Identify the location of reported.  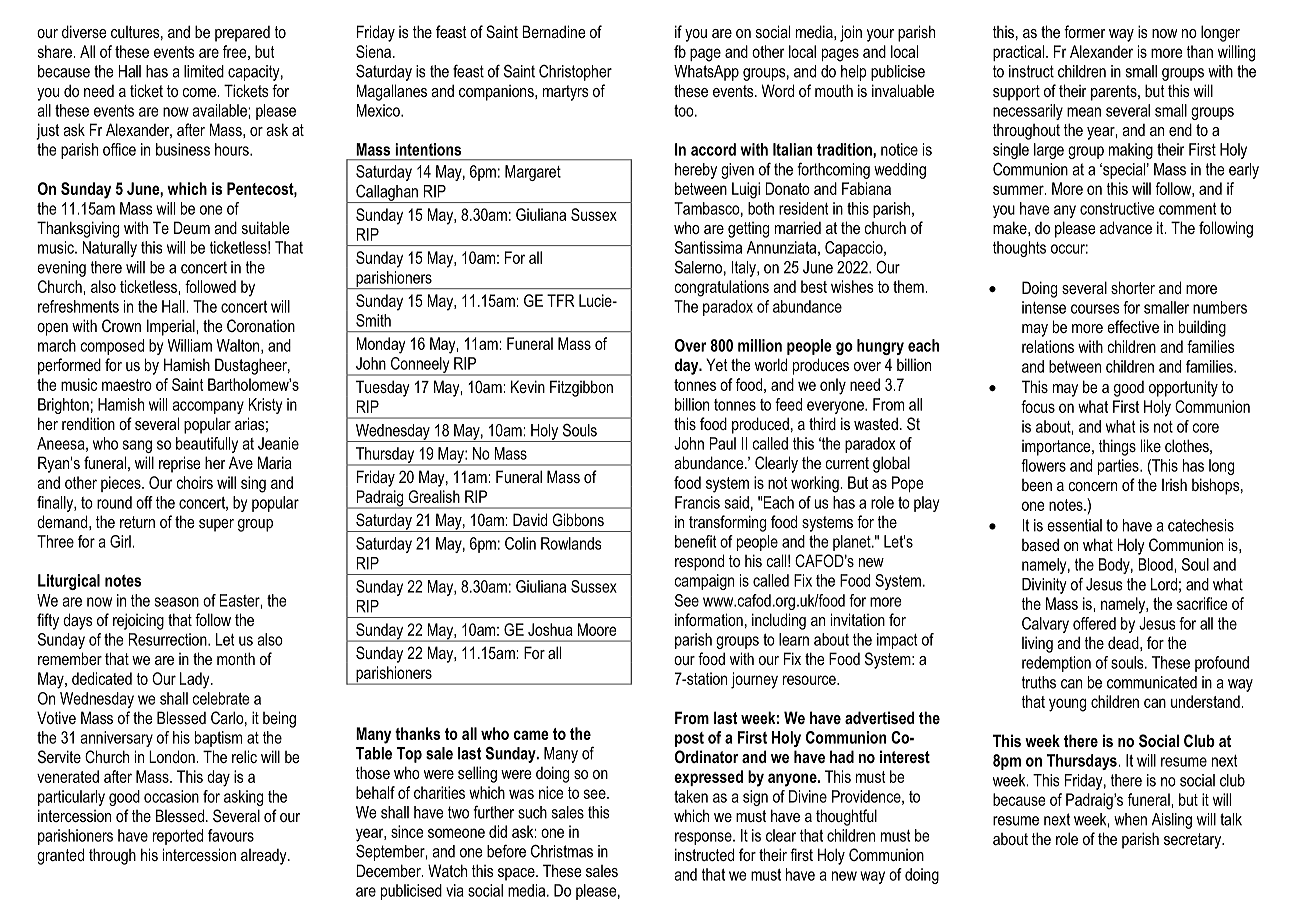
(178, 837).
